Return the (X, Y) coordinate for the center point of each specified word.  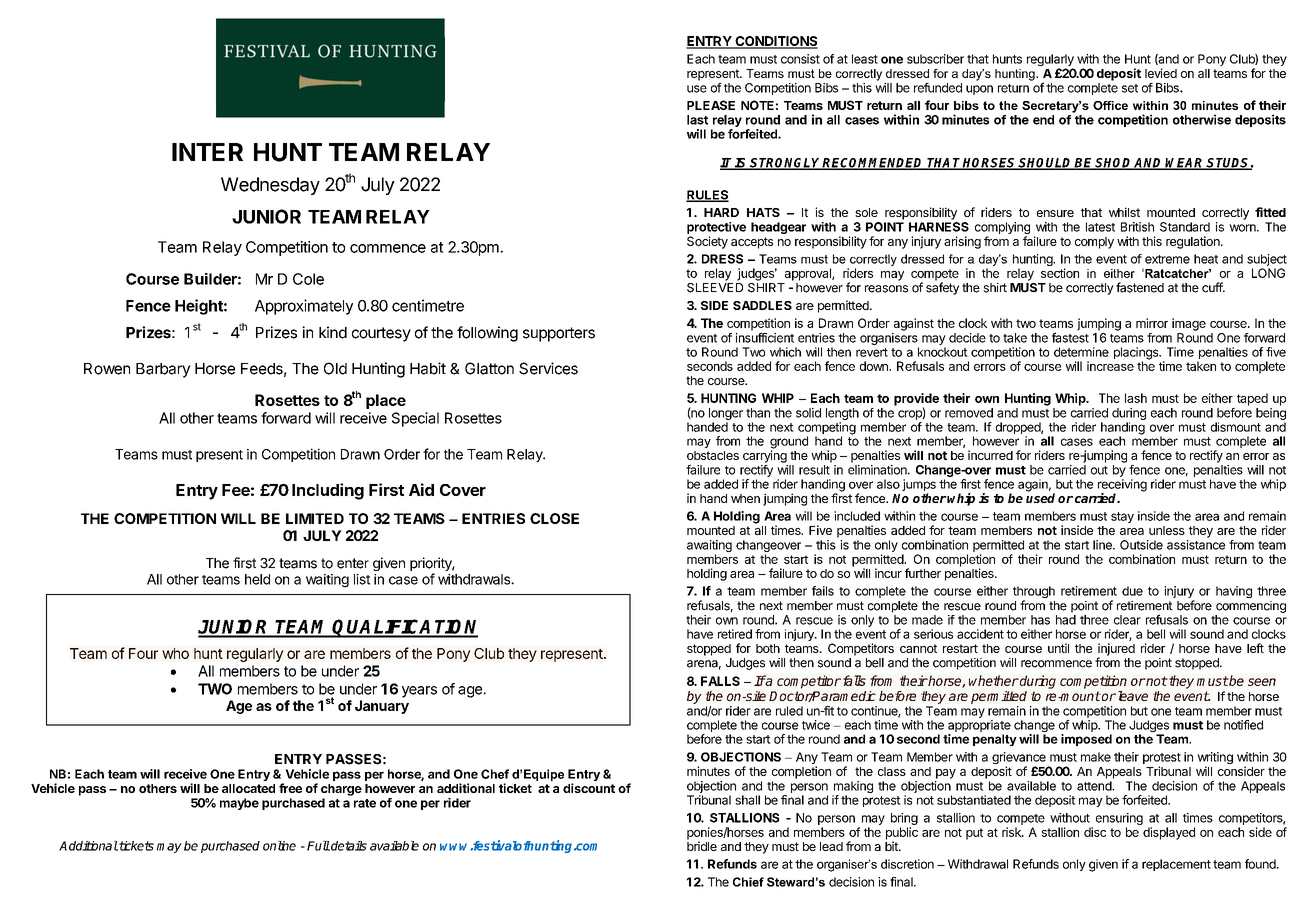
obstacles (713, 455)
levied (1161, 73)
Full (318, 846)
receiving (1122, 486)
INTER (207, 152)
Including (328, 491)
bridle (702, 846)
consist (800, 59)
